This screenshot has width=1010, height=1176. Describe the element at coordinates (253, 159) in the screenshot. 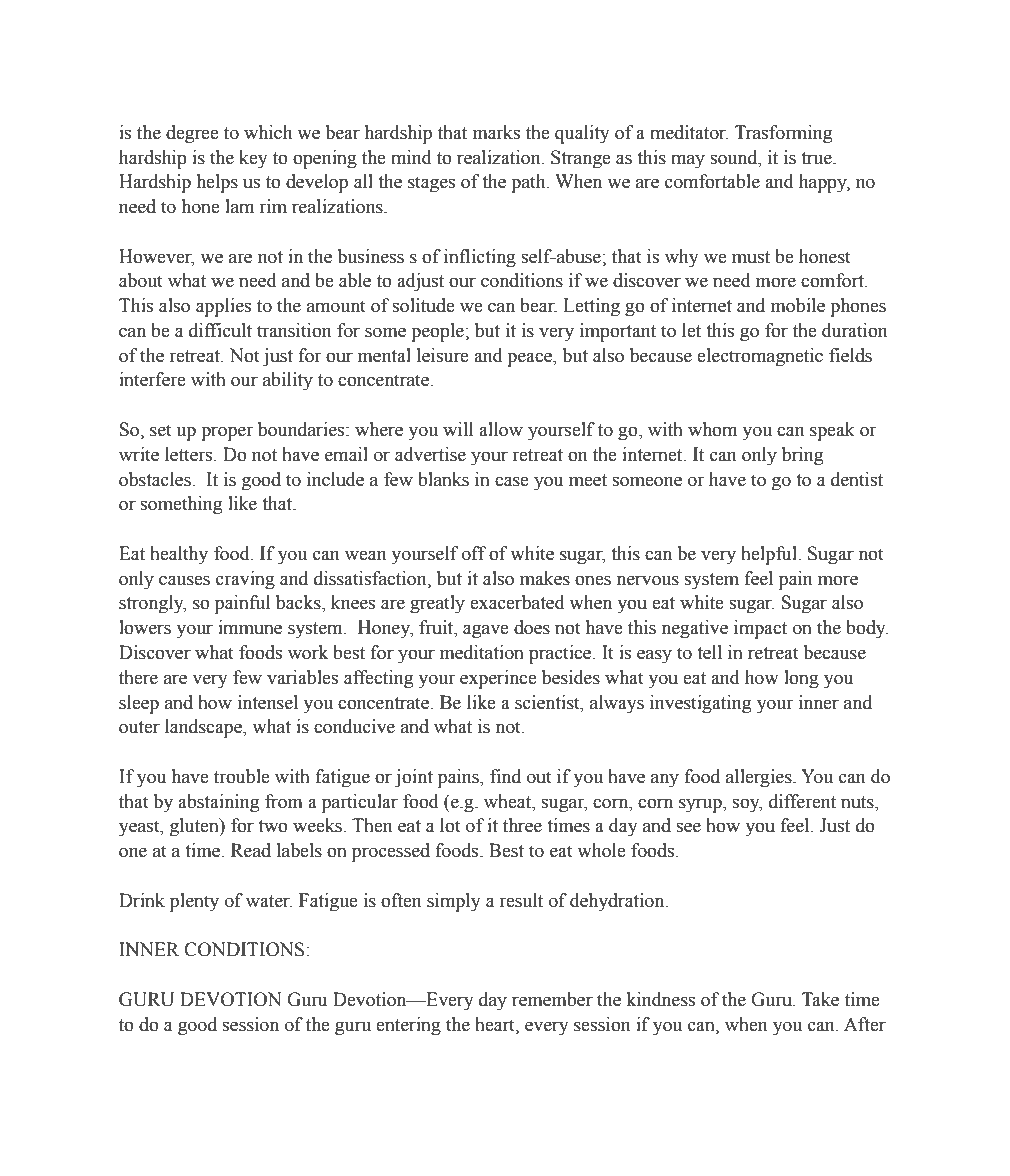

I see `key` at that location.
